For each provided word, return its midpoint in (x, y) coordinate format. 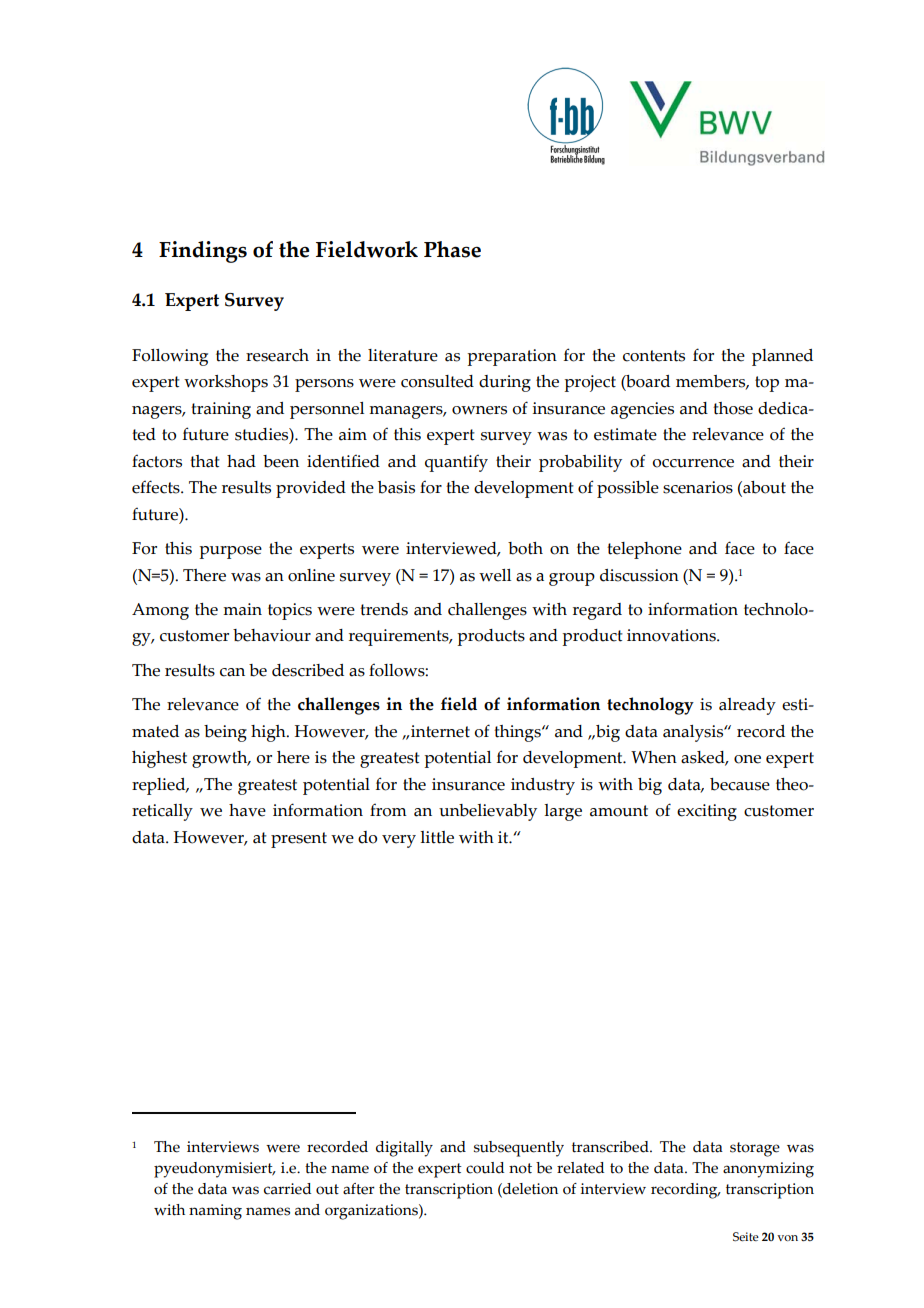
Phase (452, 249)
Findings (203, 252)
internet (440, 731)
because (740, 784)
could (485, 1168)
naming (215, 1212)
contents (654, 356)
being (225, 733)
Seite (746, 1236)
